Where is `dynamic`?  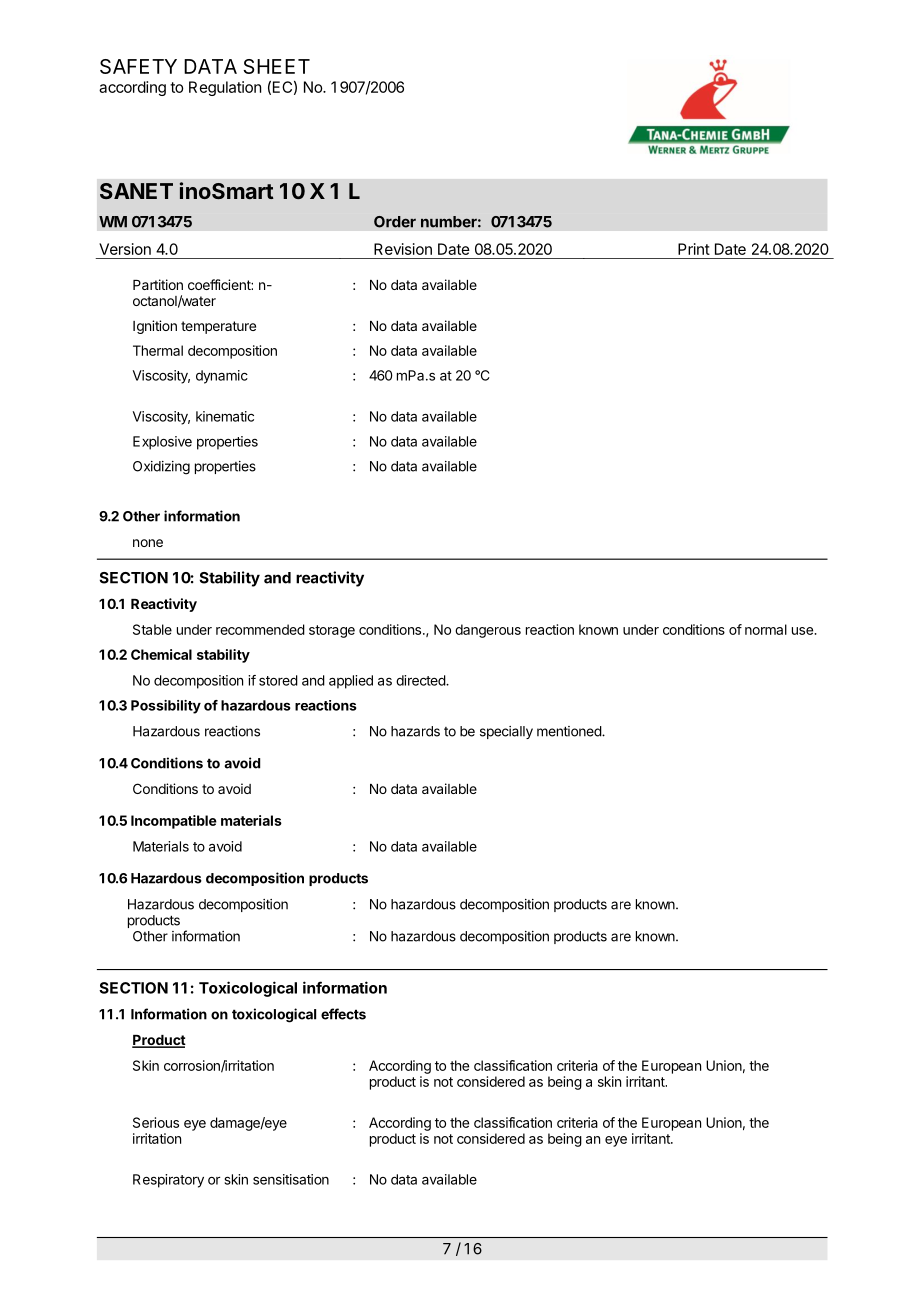 dynamic is located at coordinates (222, 377).
